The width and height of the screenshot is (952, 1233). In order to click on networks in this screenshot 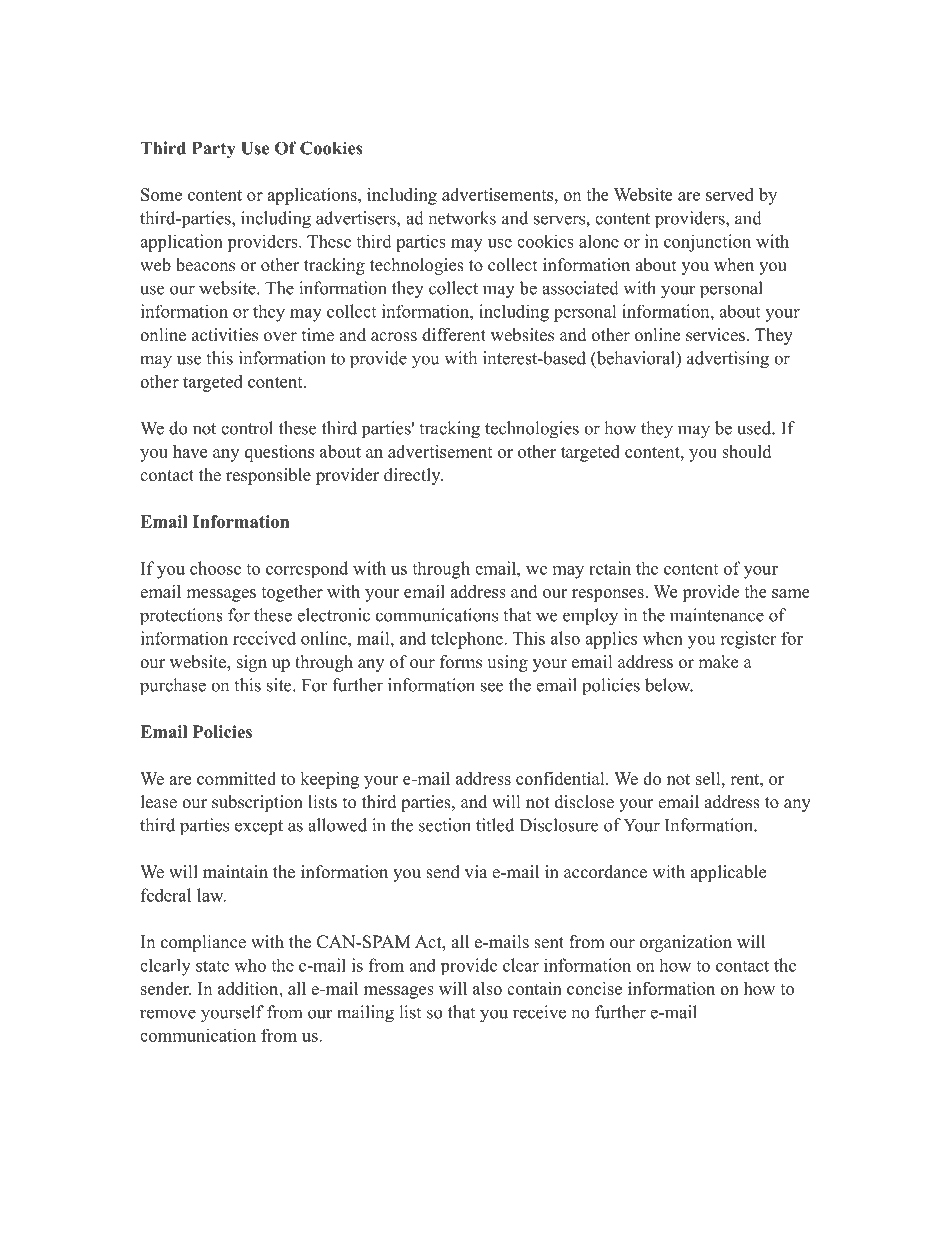, I will do `click(462, 218)`.
